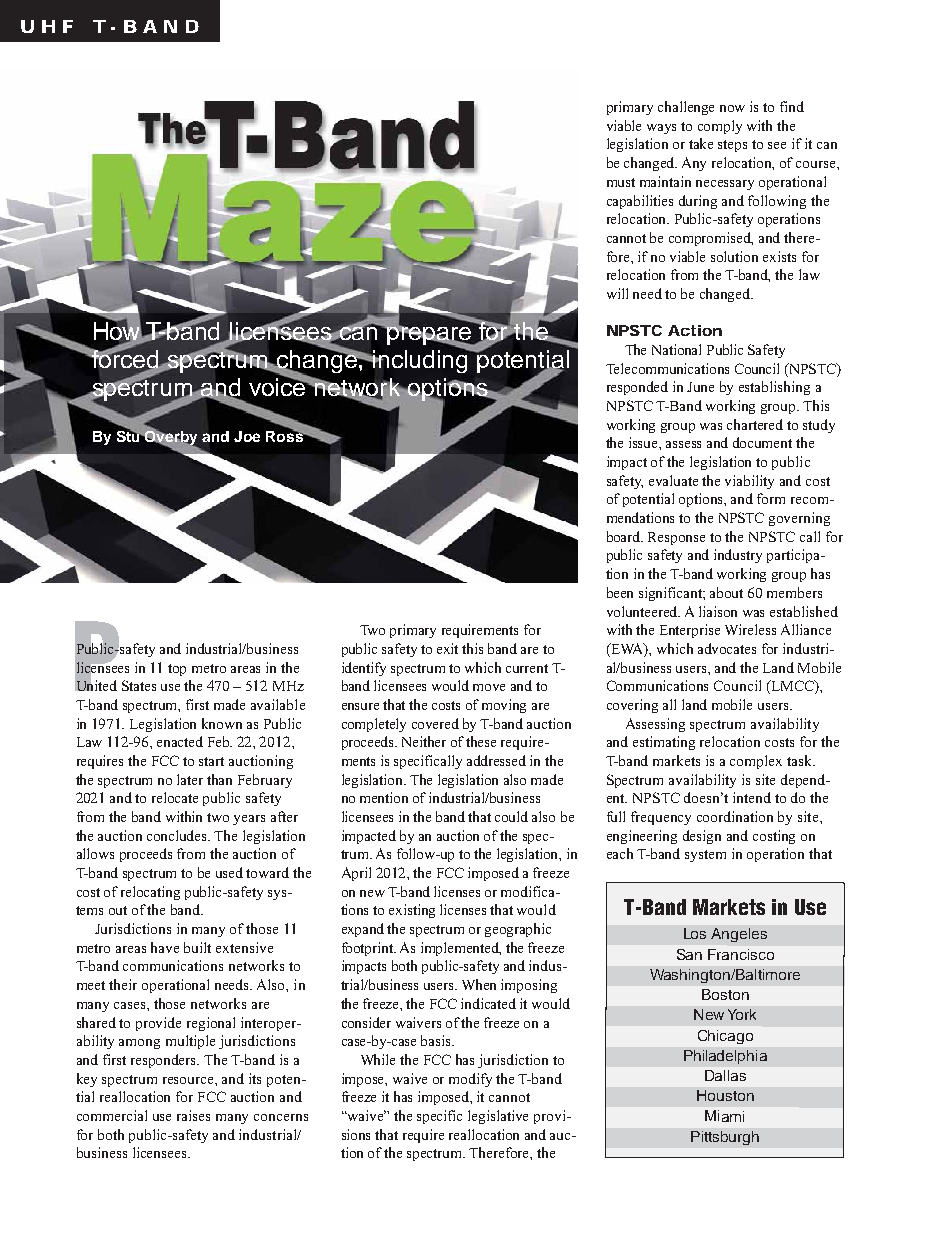 This page has height=1233, width=952. I want to click on concludes, so click(178, 835).
